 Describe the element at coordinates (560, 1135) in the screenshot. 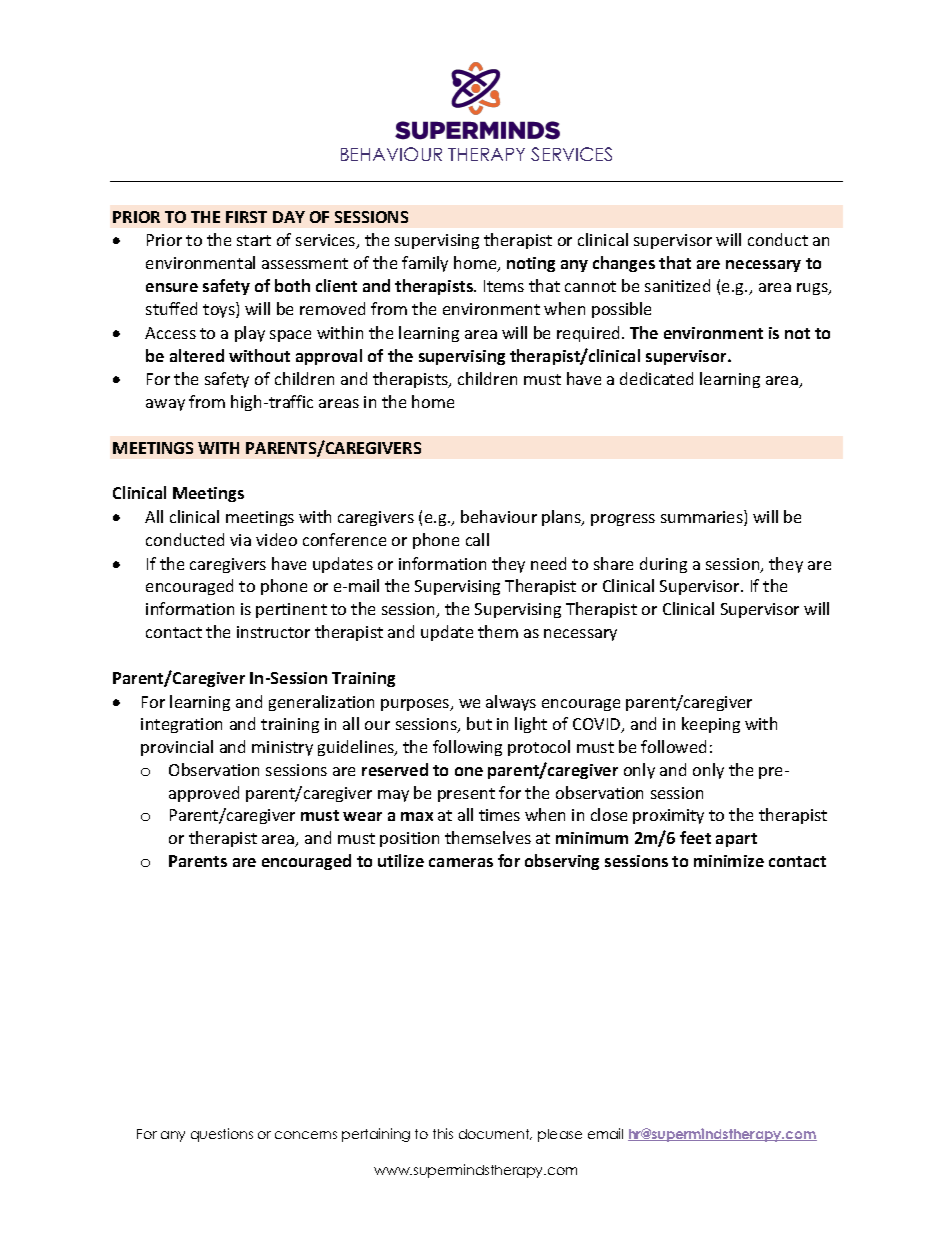

I see `please` at that location.
